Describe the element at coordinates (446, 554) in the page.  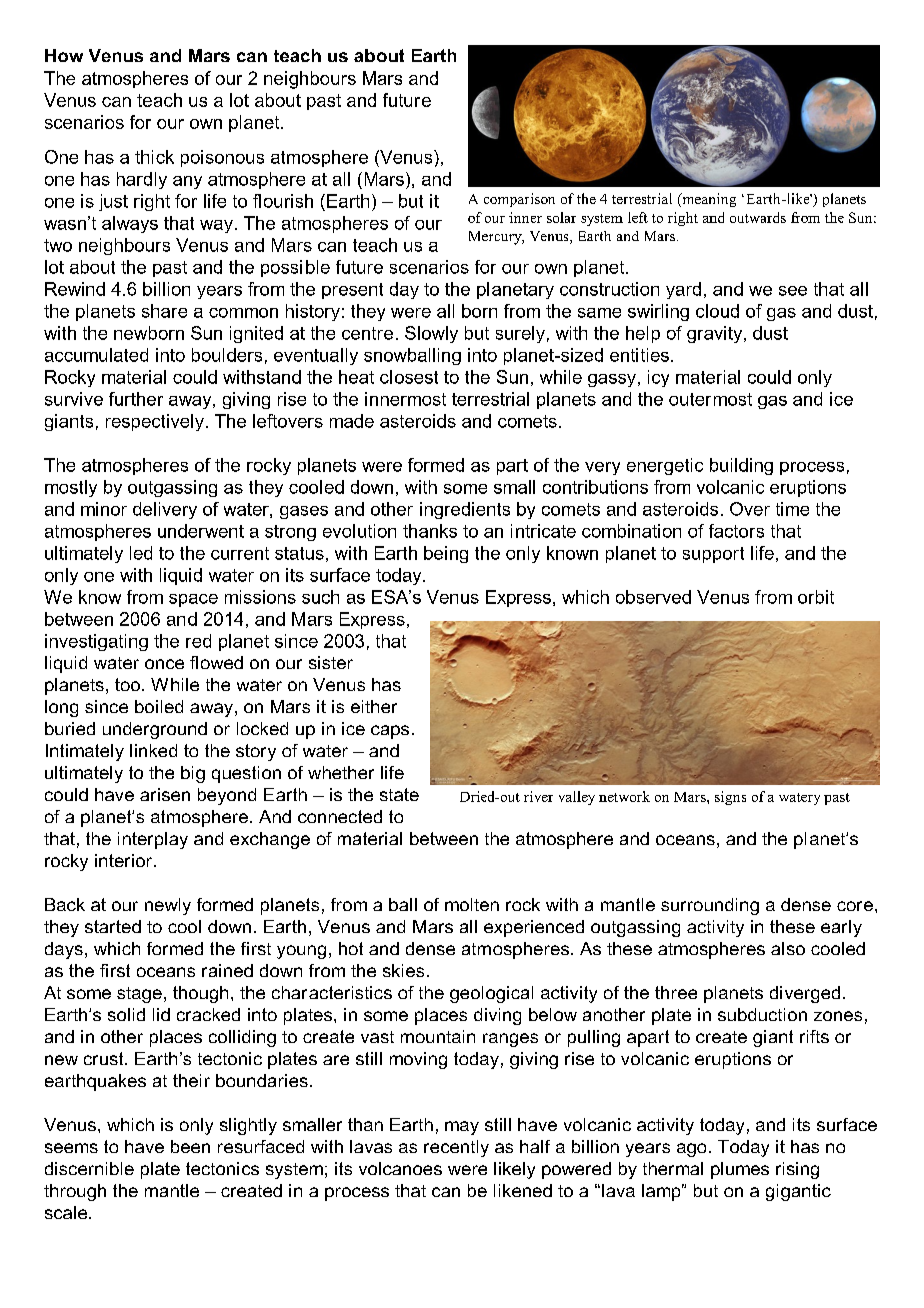
I see `being` at that location.
